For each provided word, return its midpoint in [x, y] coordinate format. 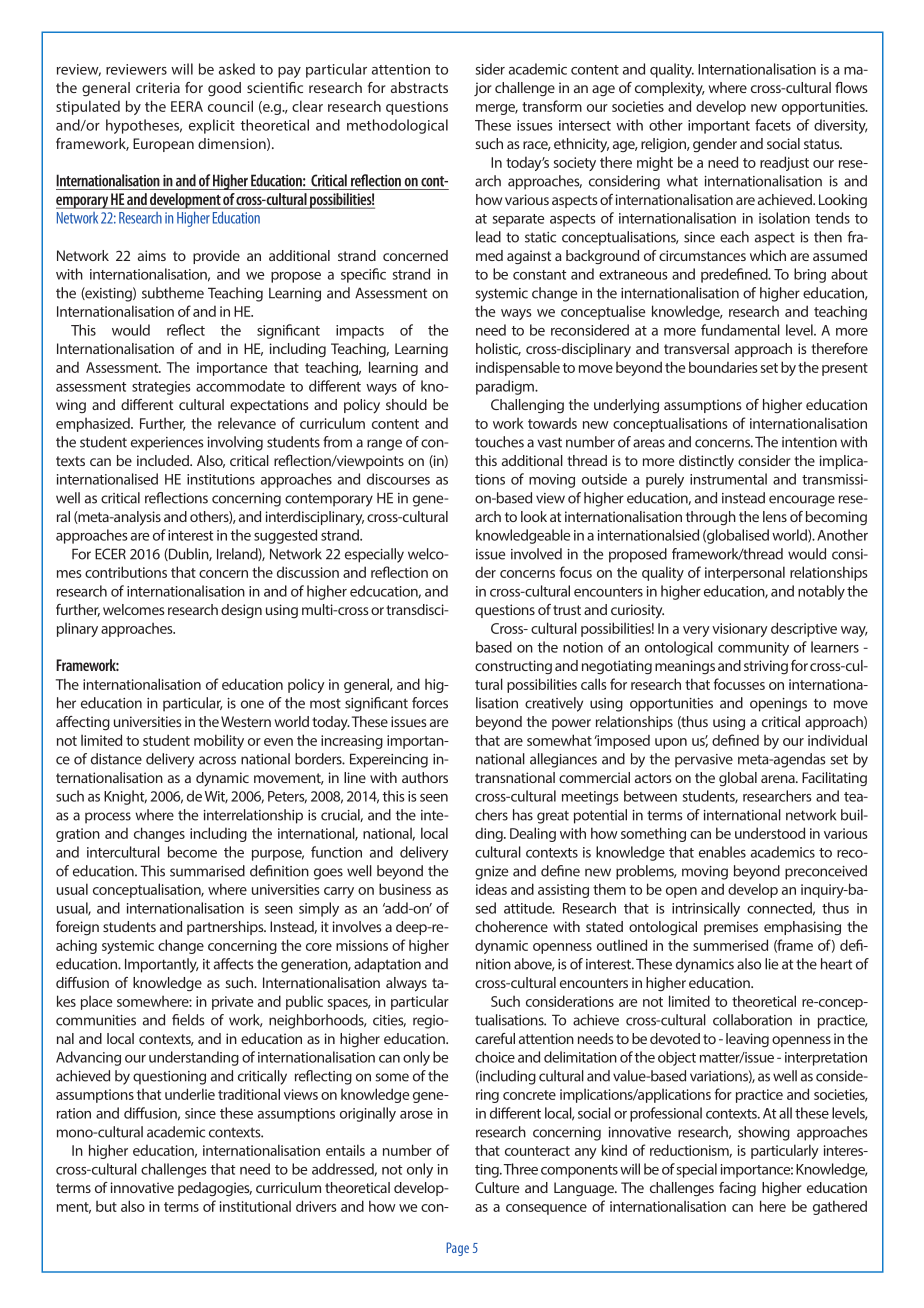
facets [773, 125]
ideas [491, 889]
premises [731, 928]
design [241, 611]
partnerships [226, 928]
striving [766, 667]
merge [497, 109]
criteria [158, 87]
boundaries [723, 367]
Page [457, 1249]
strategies [161, 388]
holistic [498, 349]
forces [430, 703]
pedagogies [215, 1189]
